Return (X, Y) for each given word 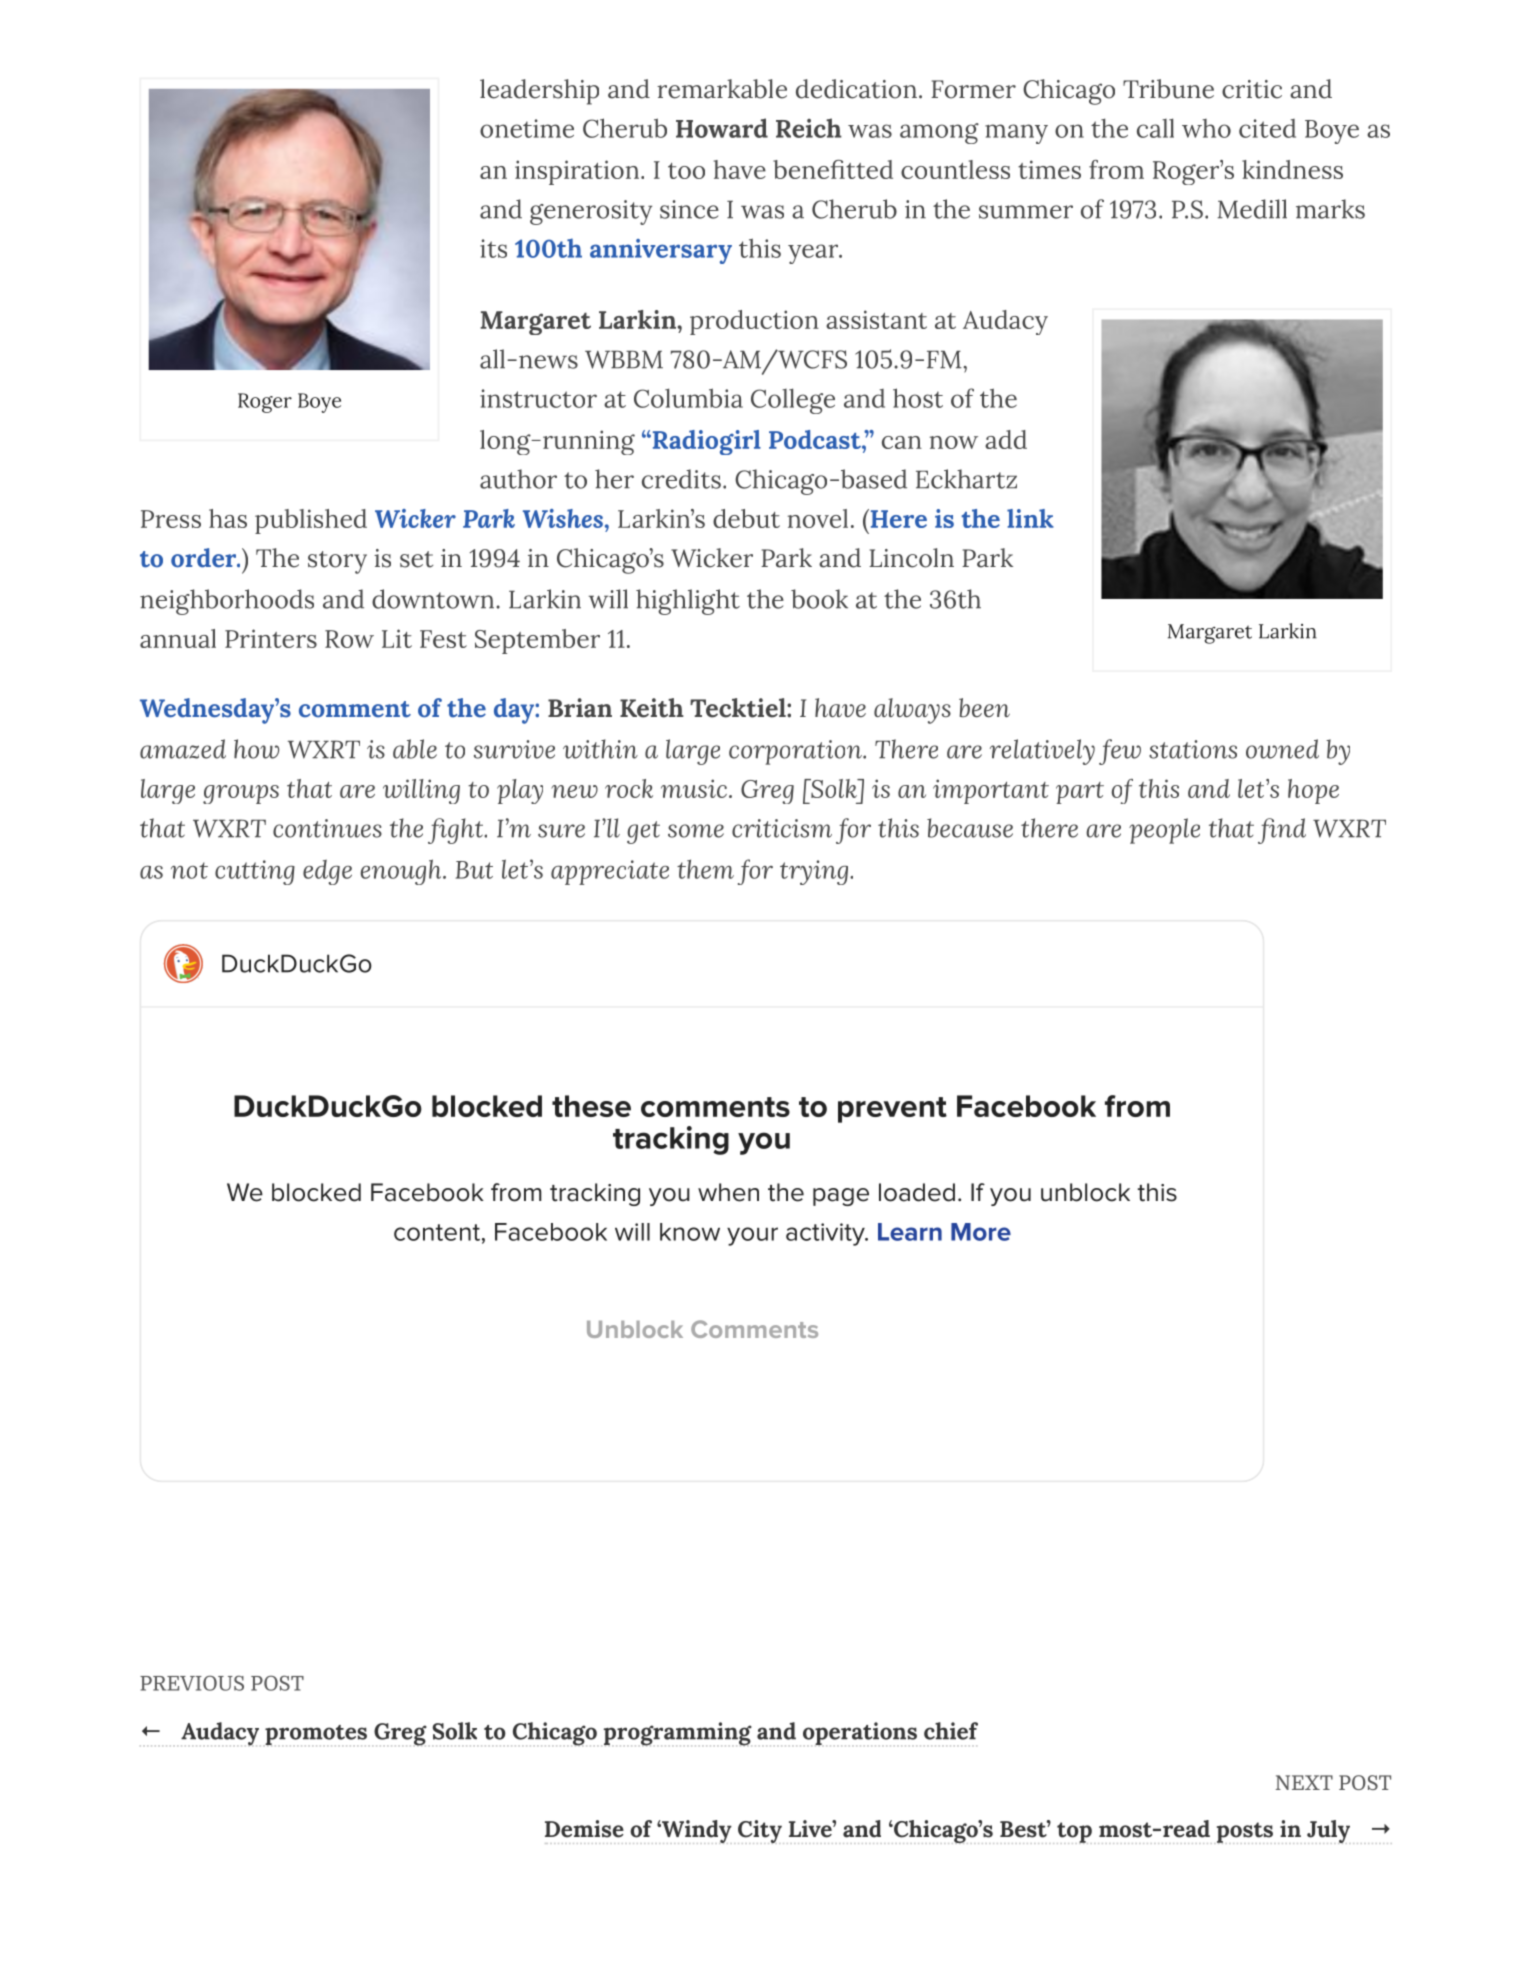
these (591, 1106)
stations (1193, 749)
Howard (722, 128)
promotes (315, 1735)
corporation (796, 752)
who (1206, 128)
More (981, 1232)
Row (349, 639)
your (752, 1236)
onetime (527, 128)
